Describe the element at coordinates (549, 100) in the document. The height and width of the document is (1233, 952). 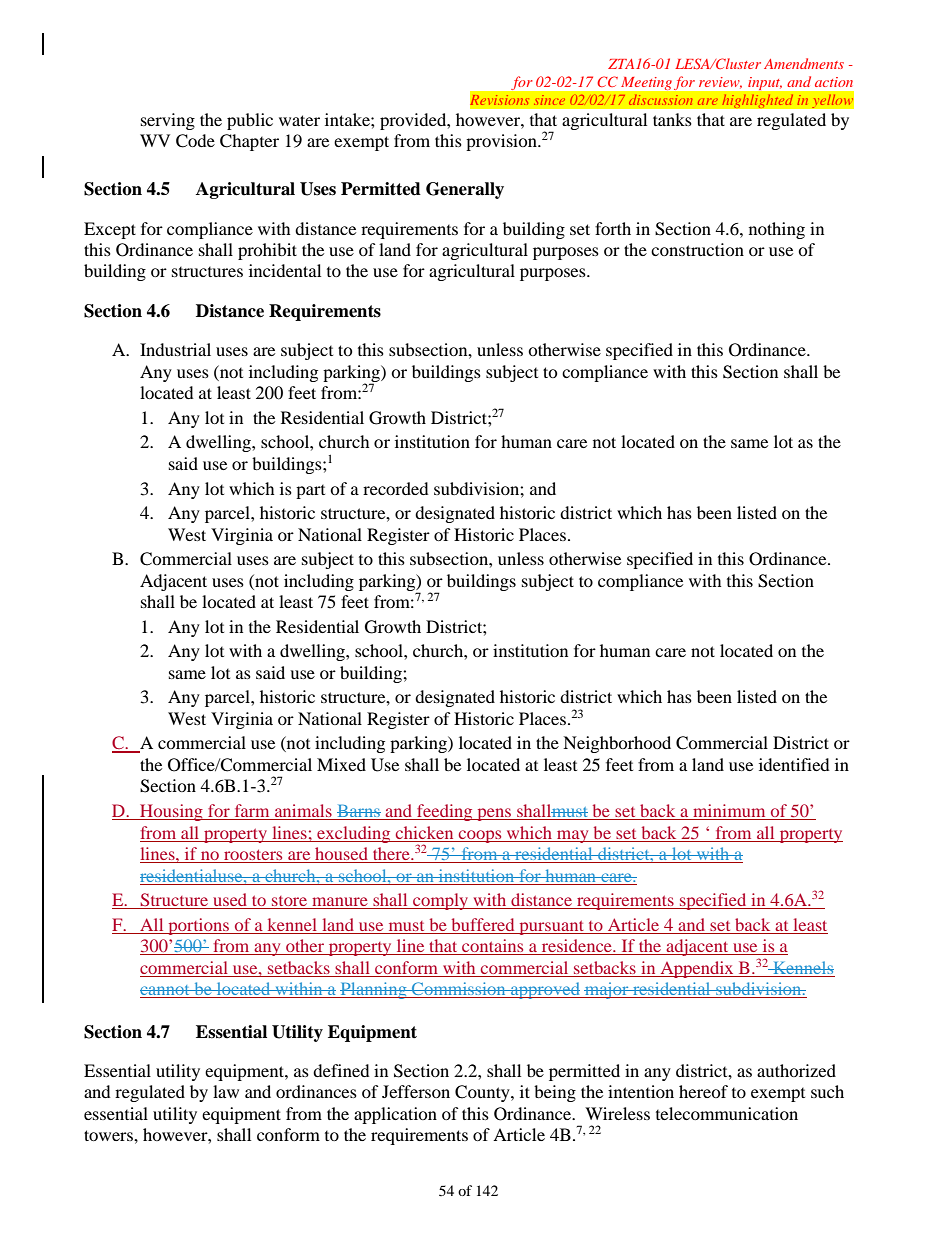
I see `since` at that location.
